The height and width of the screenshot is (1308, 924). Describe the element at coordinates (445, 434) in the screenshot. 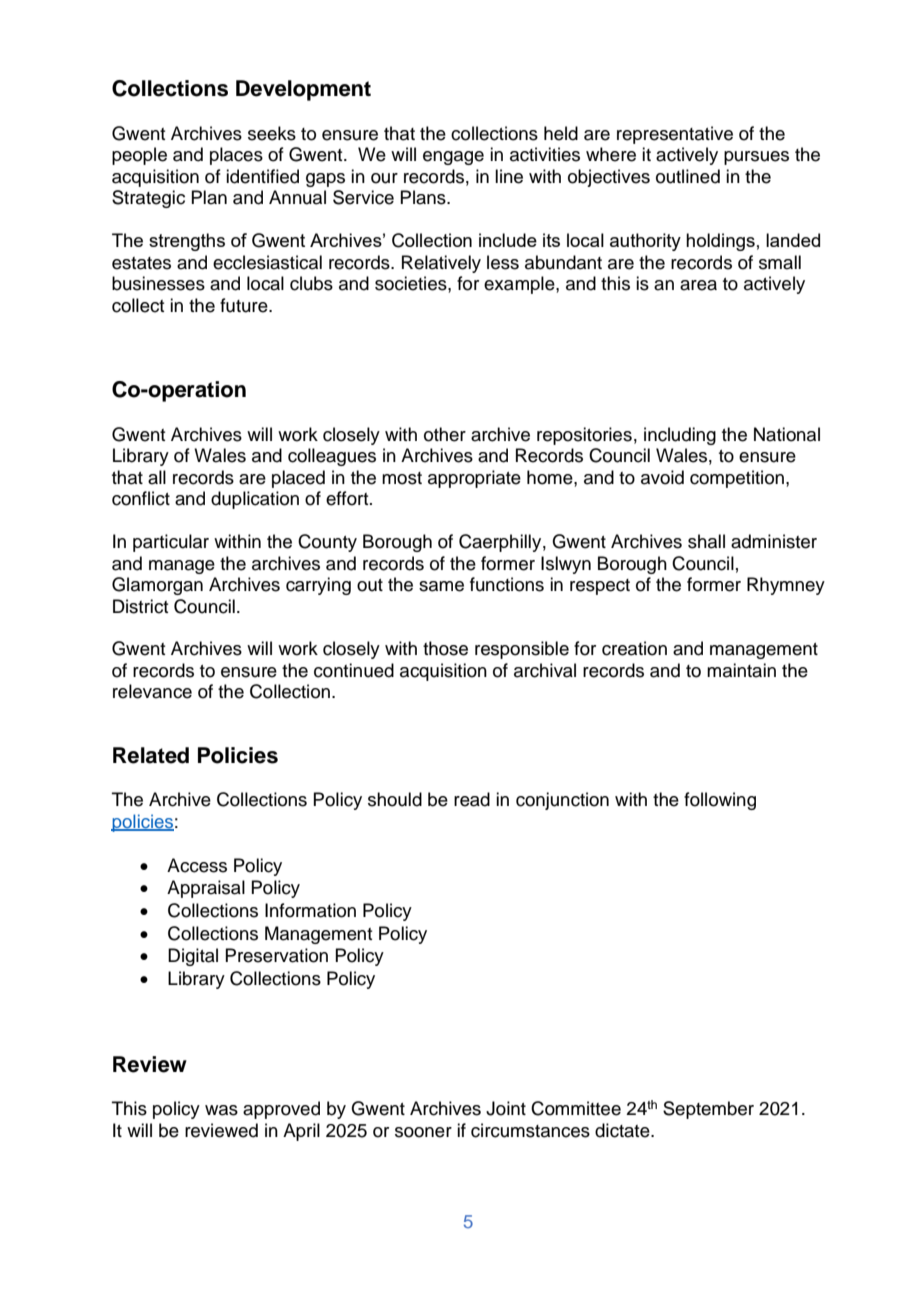

I see `other` at that location.
